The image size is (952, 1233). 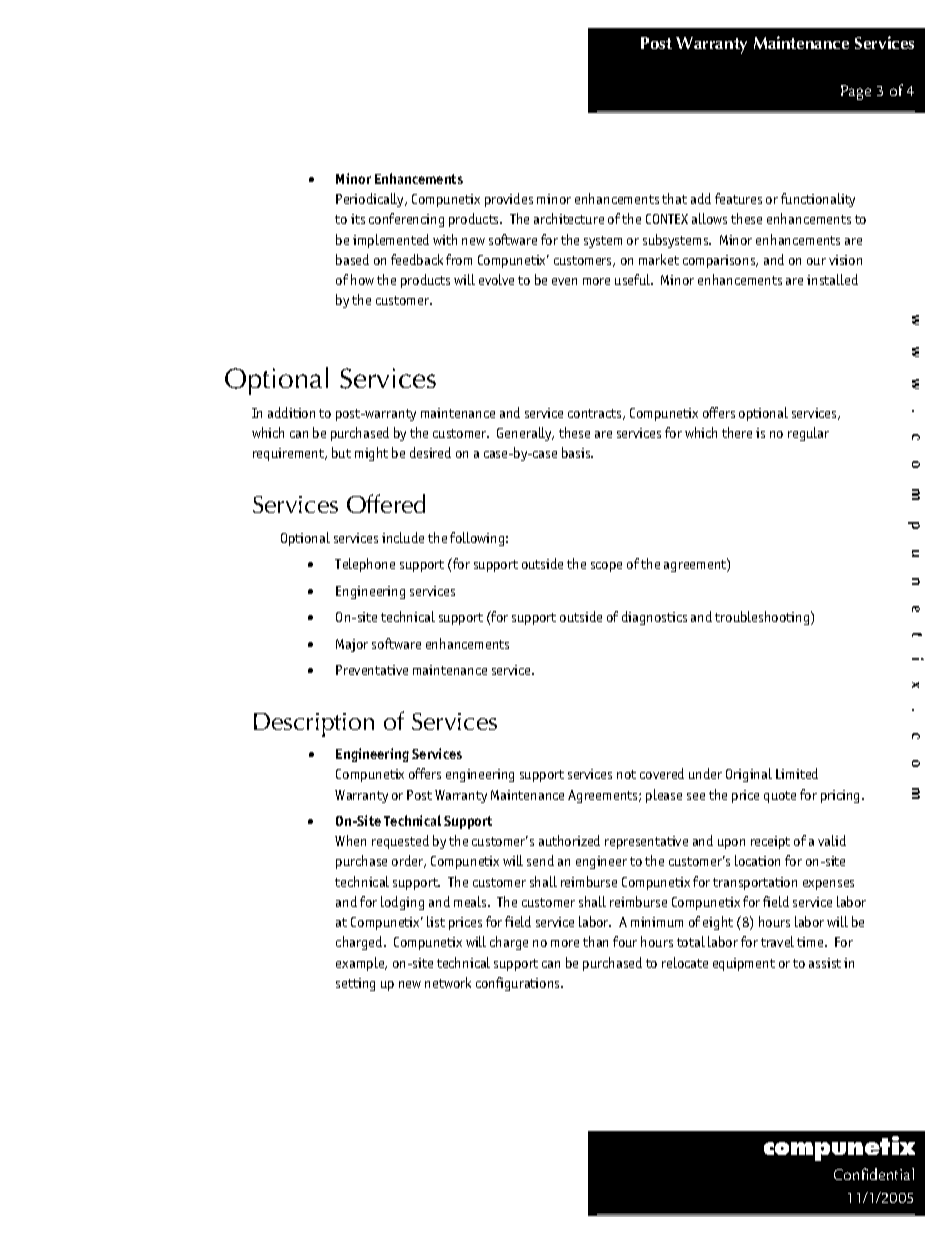 I want to click on configurations, so click(x=519, y=984).
